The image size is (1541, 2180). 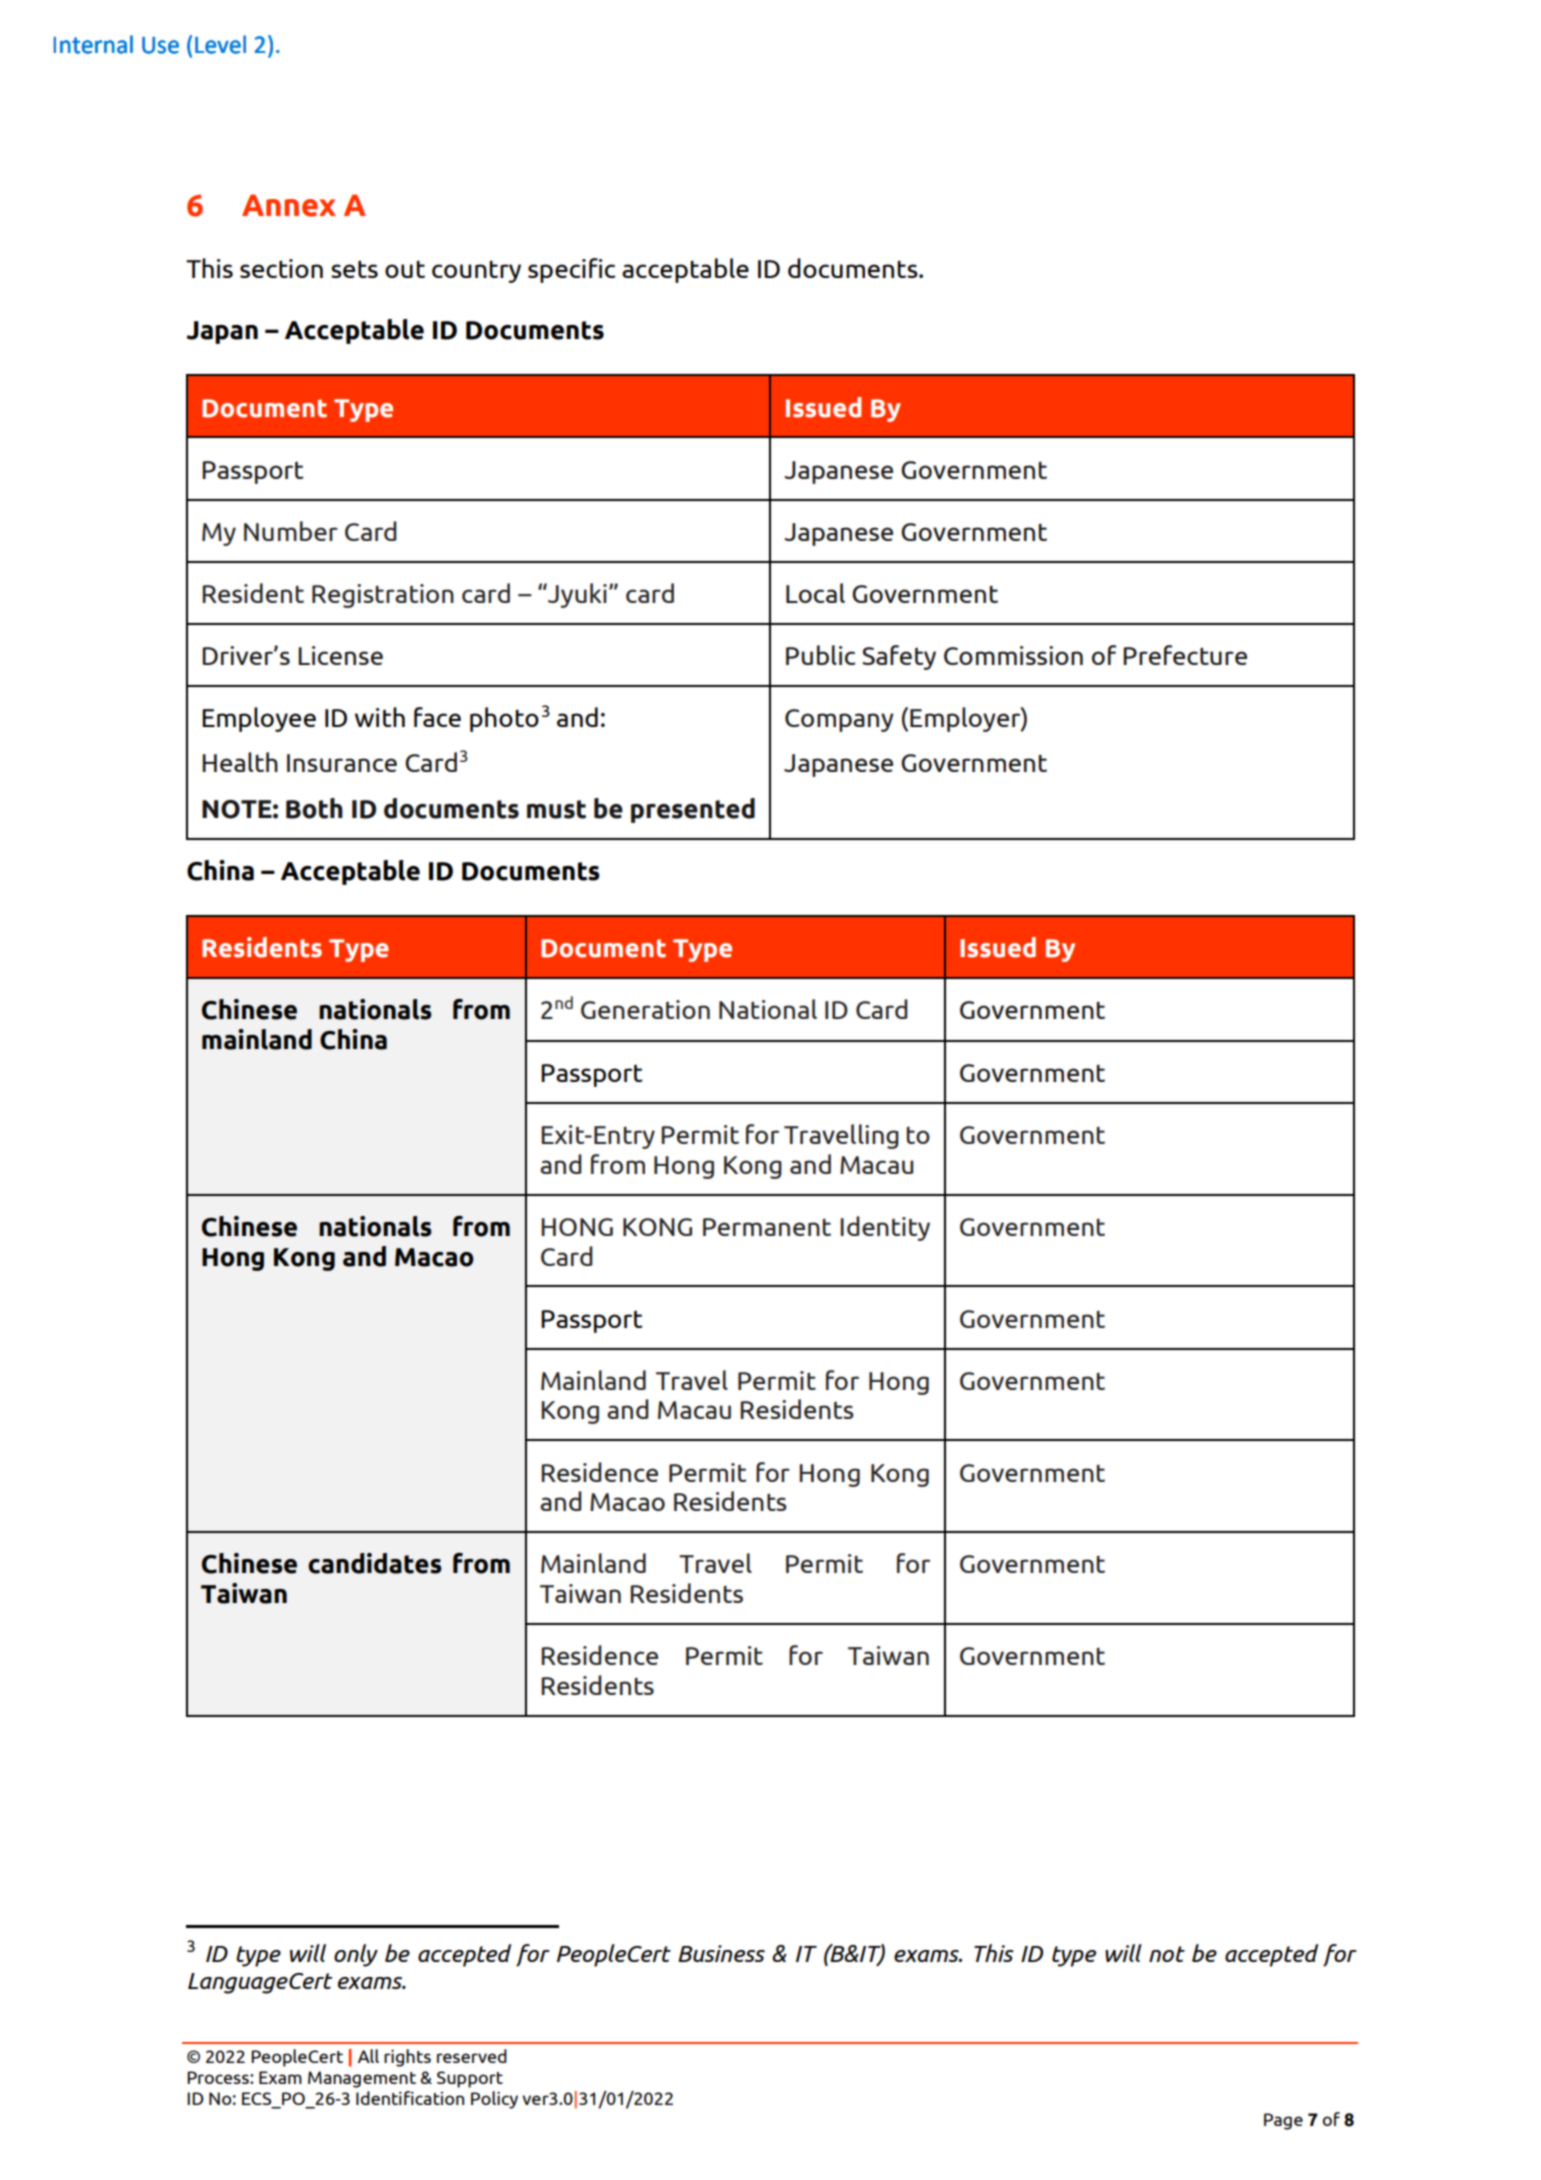 I want to click on Both, so click(x=314, y=808).
